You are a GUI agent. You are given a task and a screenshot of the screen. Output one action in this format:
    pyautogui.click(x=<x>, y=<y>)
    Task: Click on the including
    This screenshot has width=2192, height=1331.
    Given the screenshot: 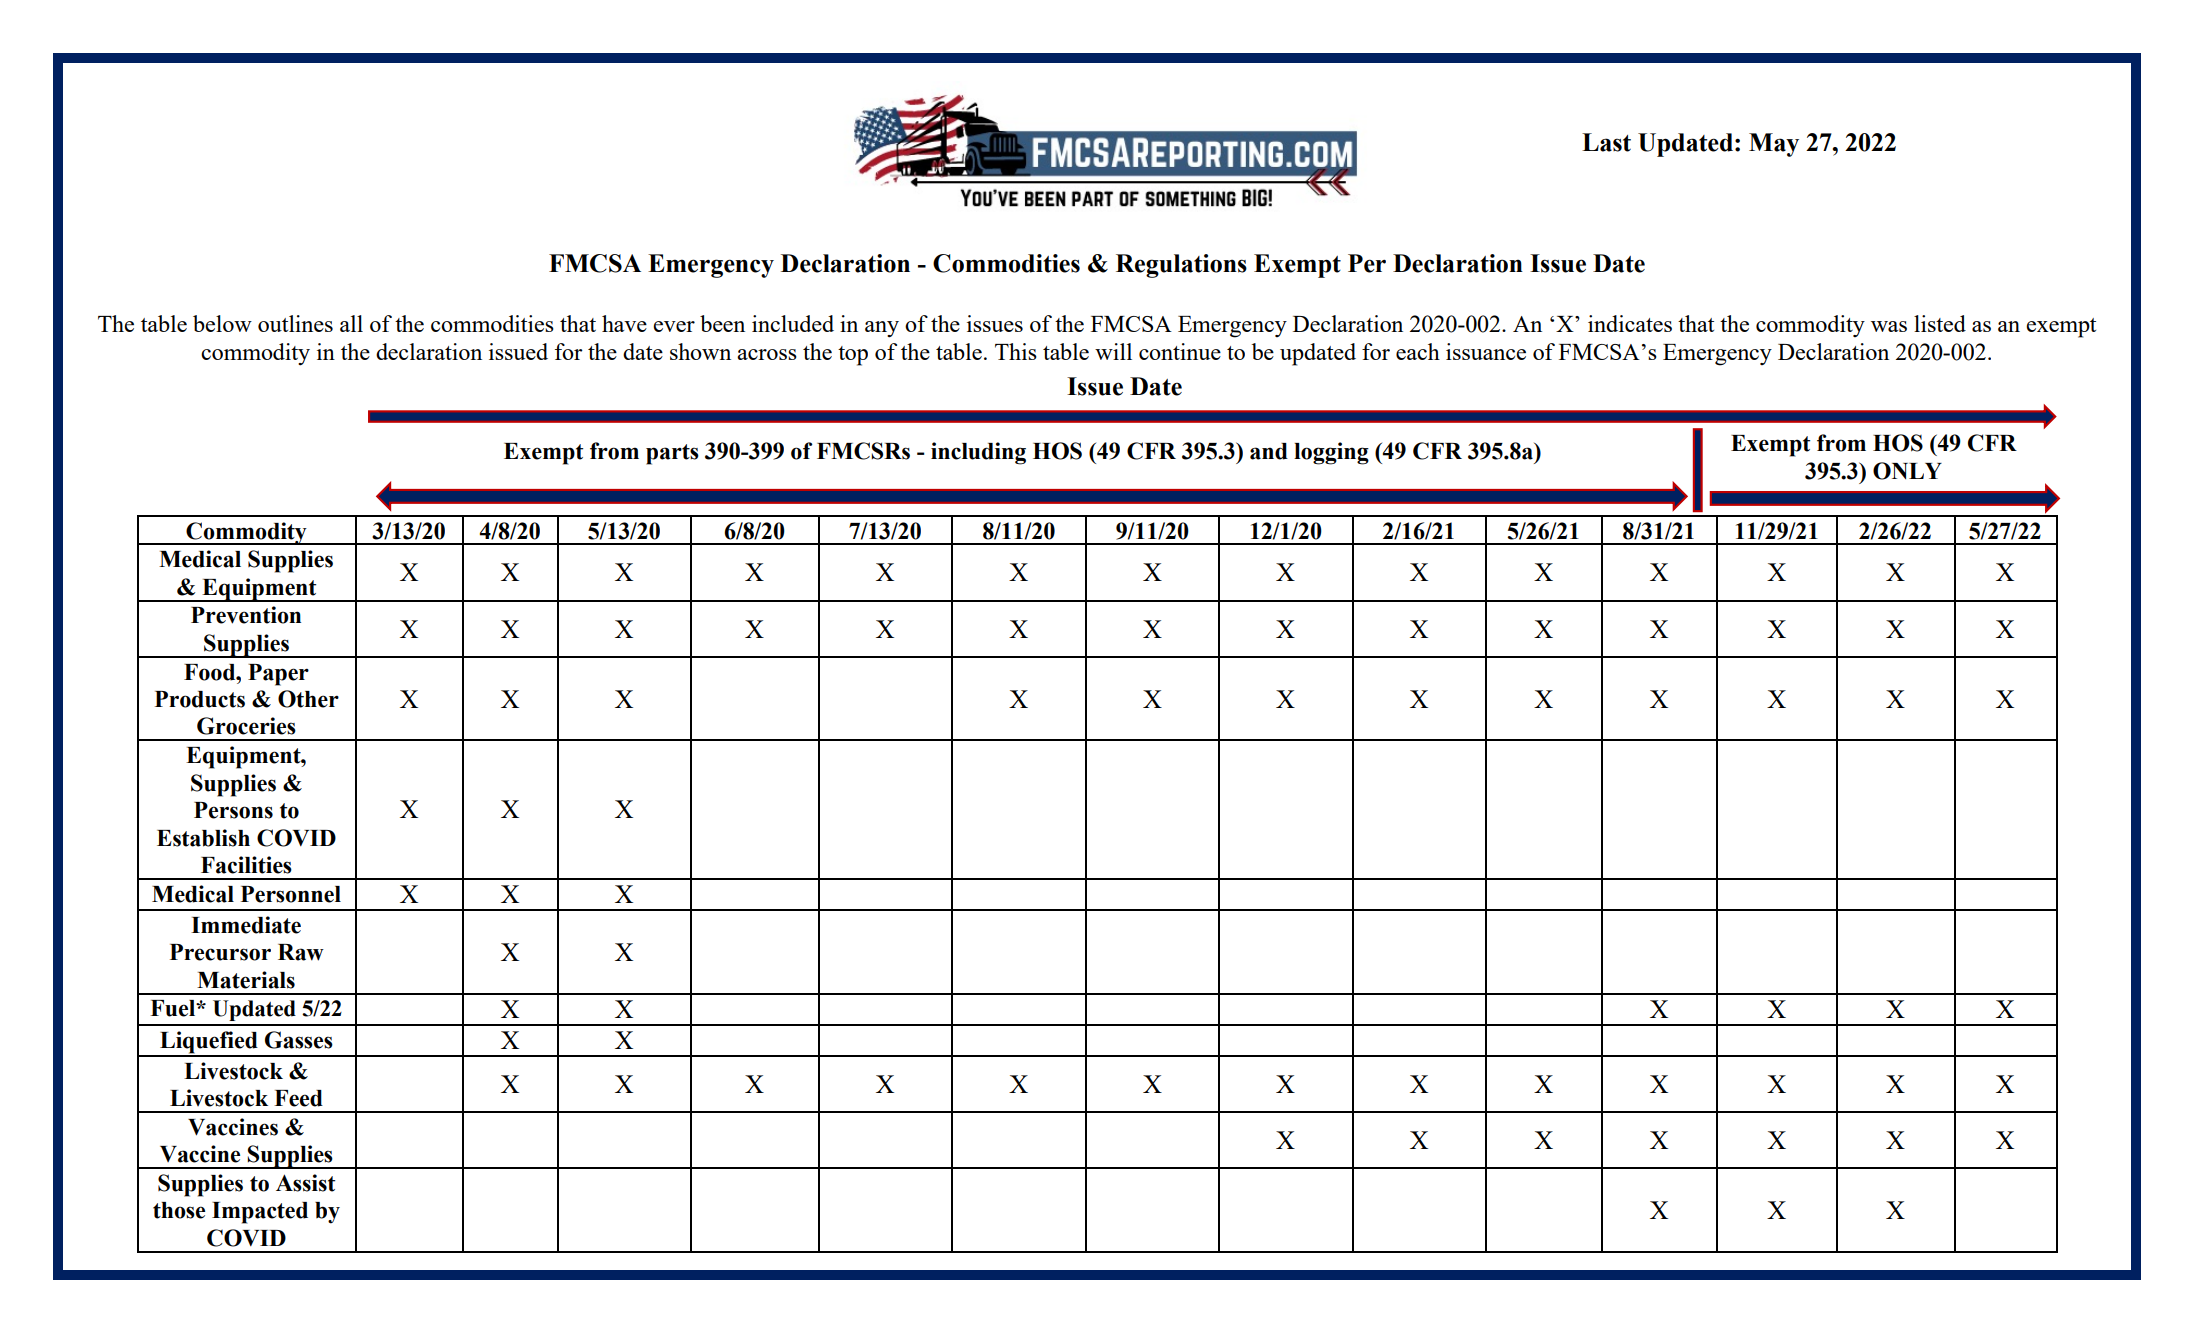 What is the action you would take?
    pyautogui.click(x=978, y=453)
